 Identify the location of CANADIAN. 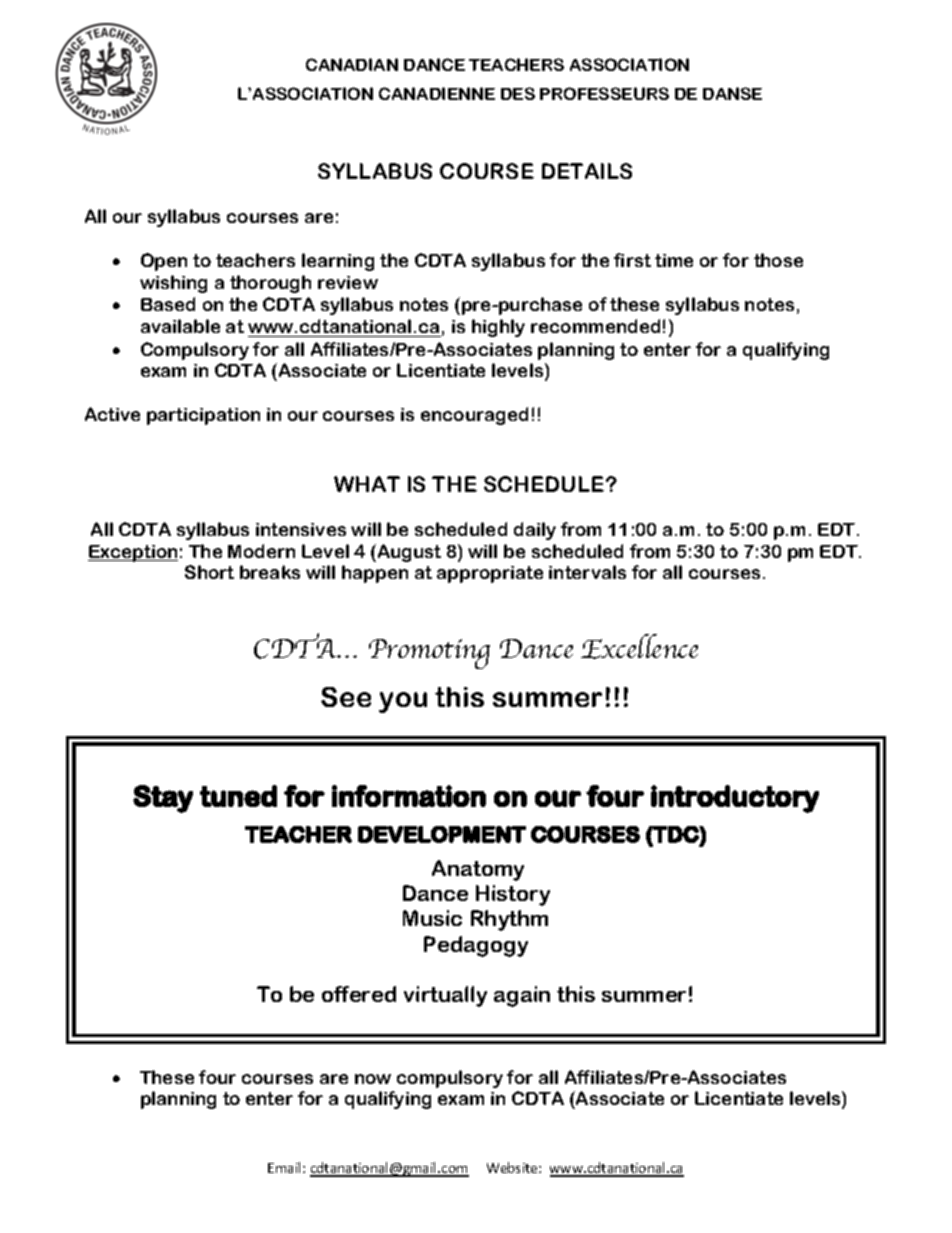
(352, 64).
